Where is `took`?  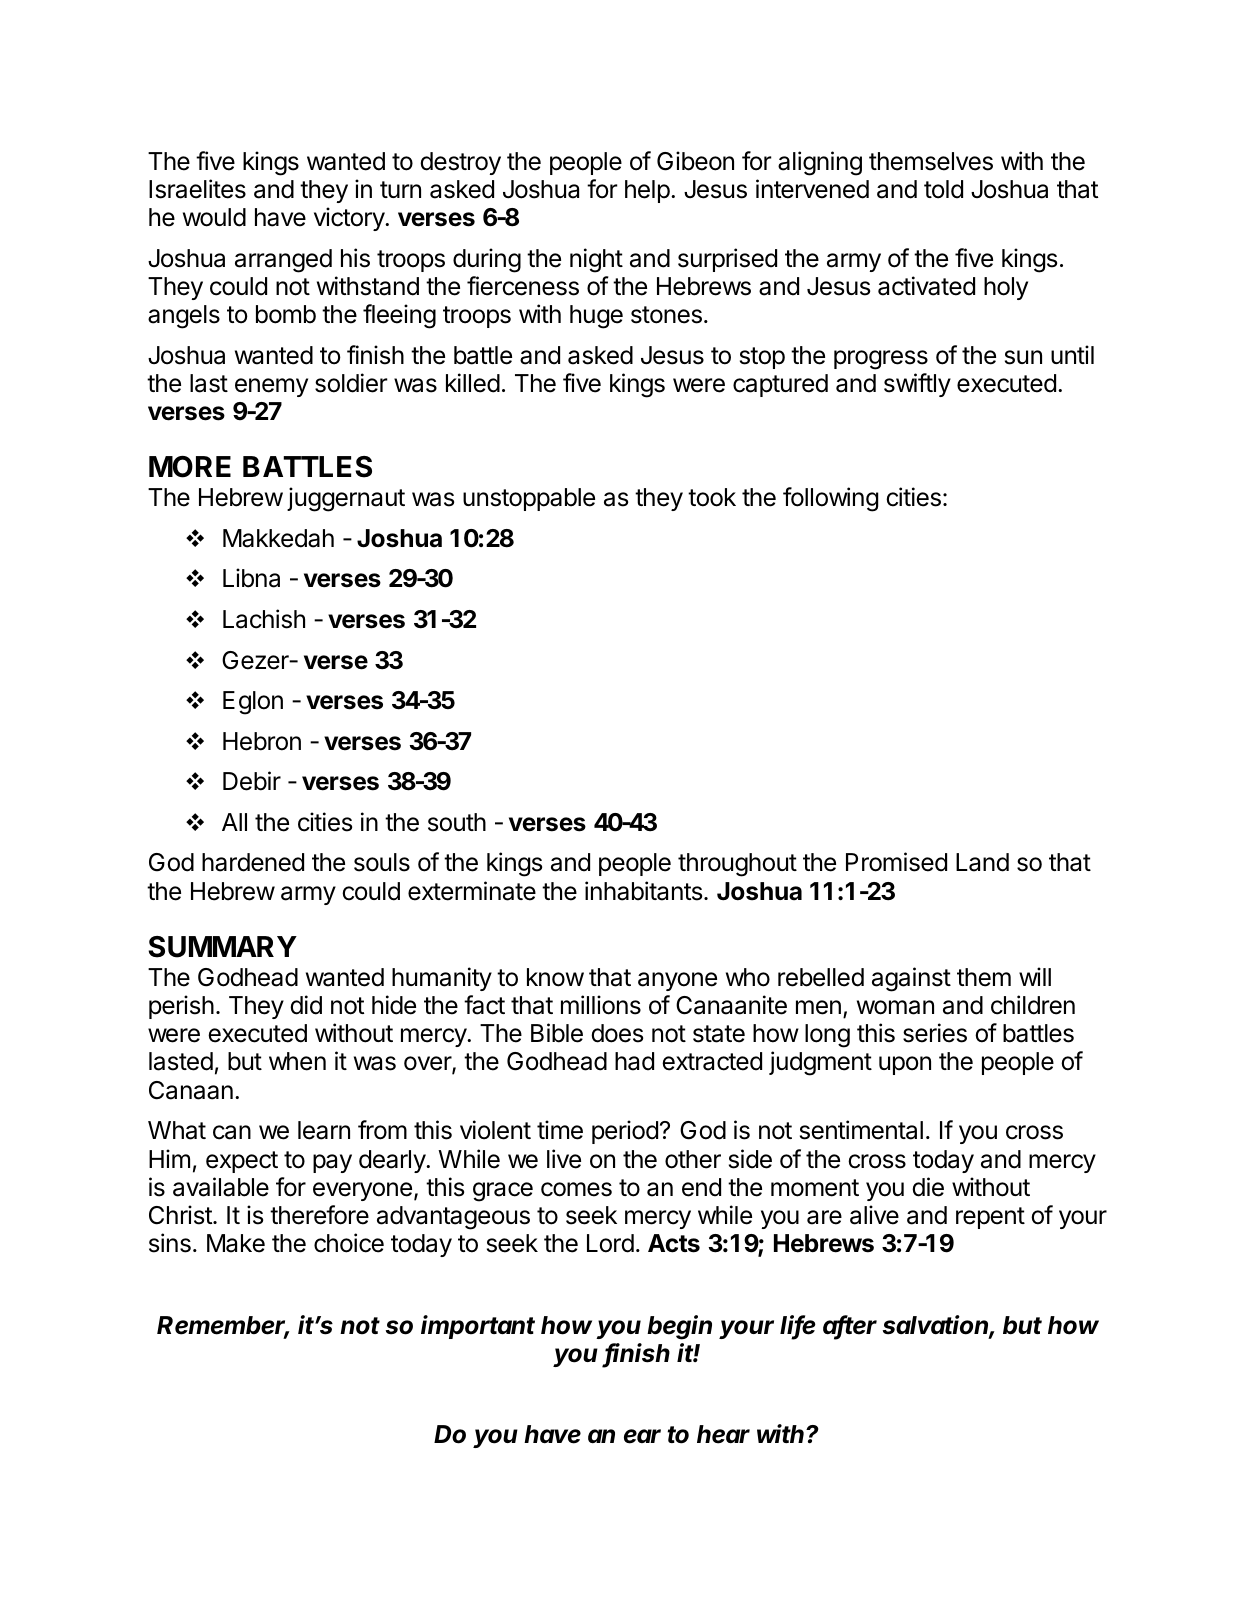 took is located at coordinates (712, 497).
